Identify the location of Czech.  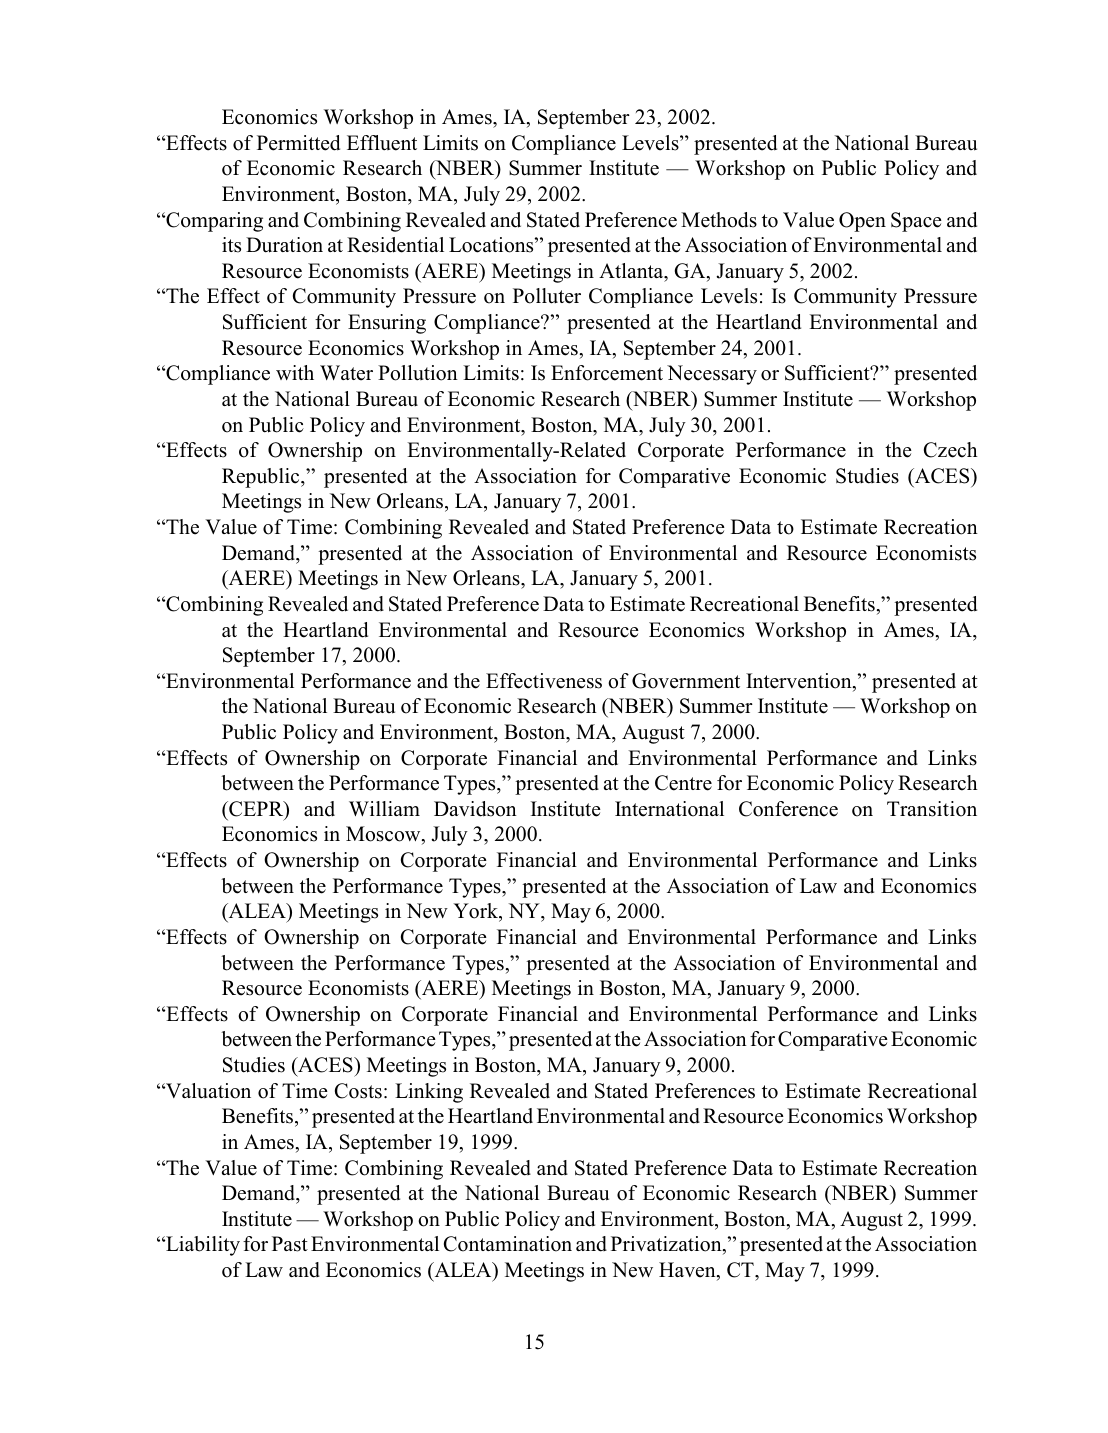
(951, 450).
